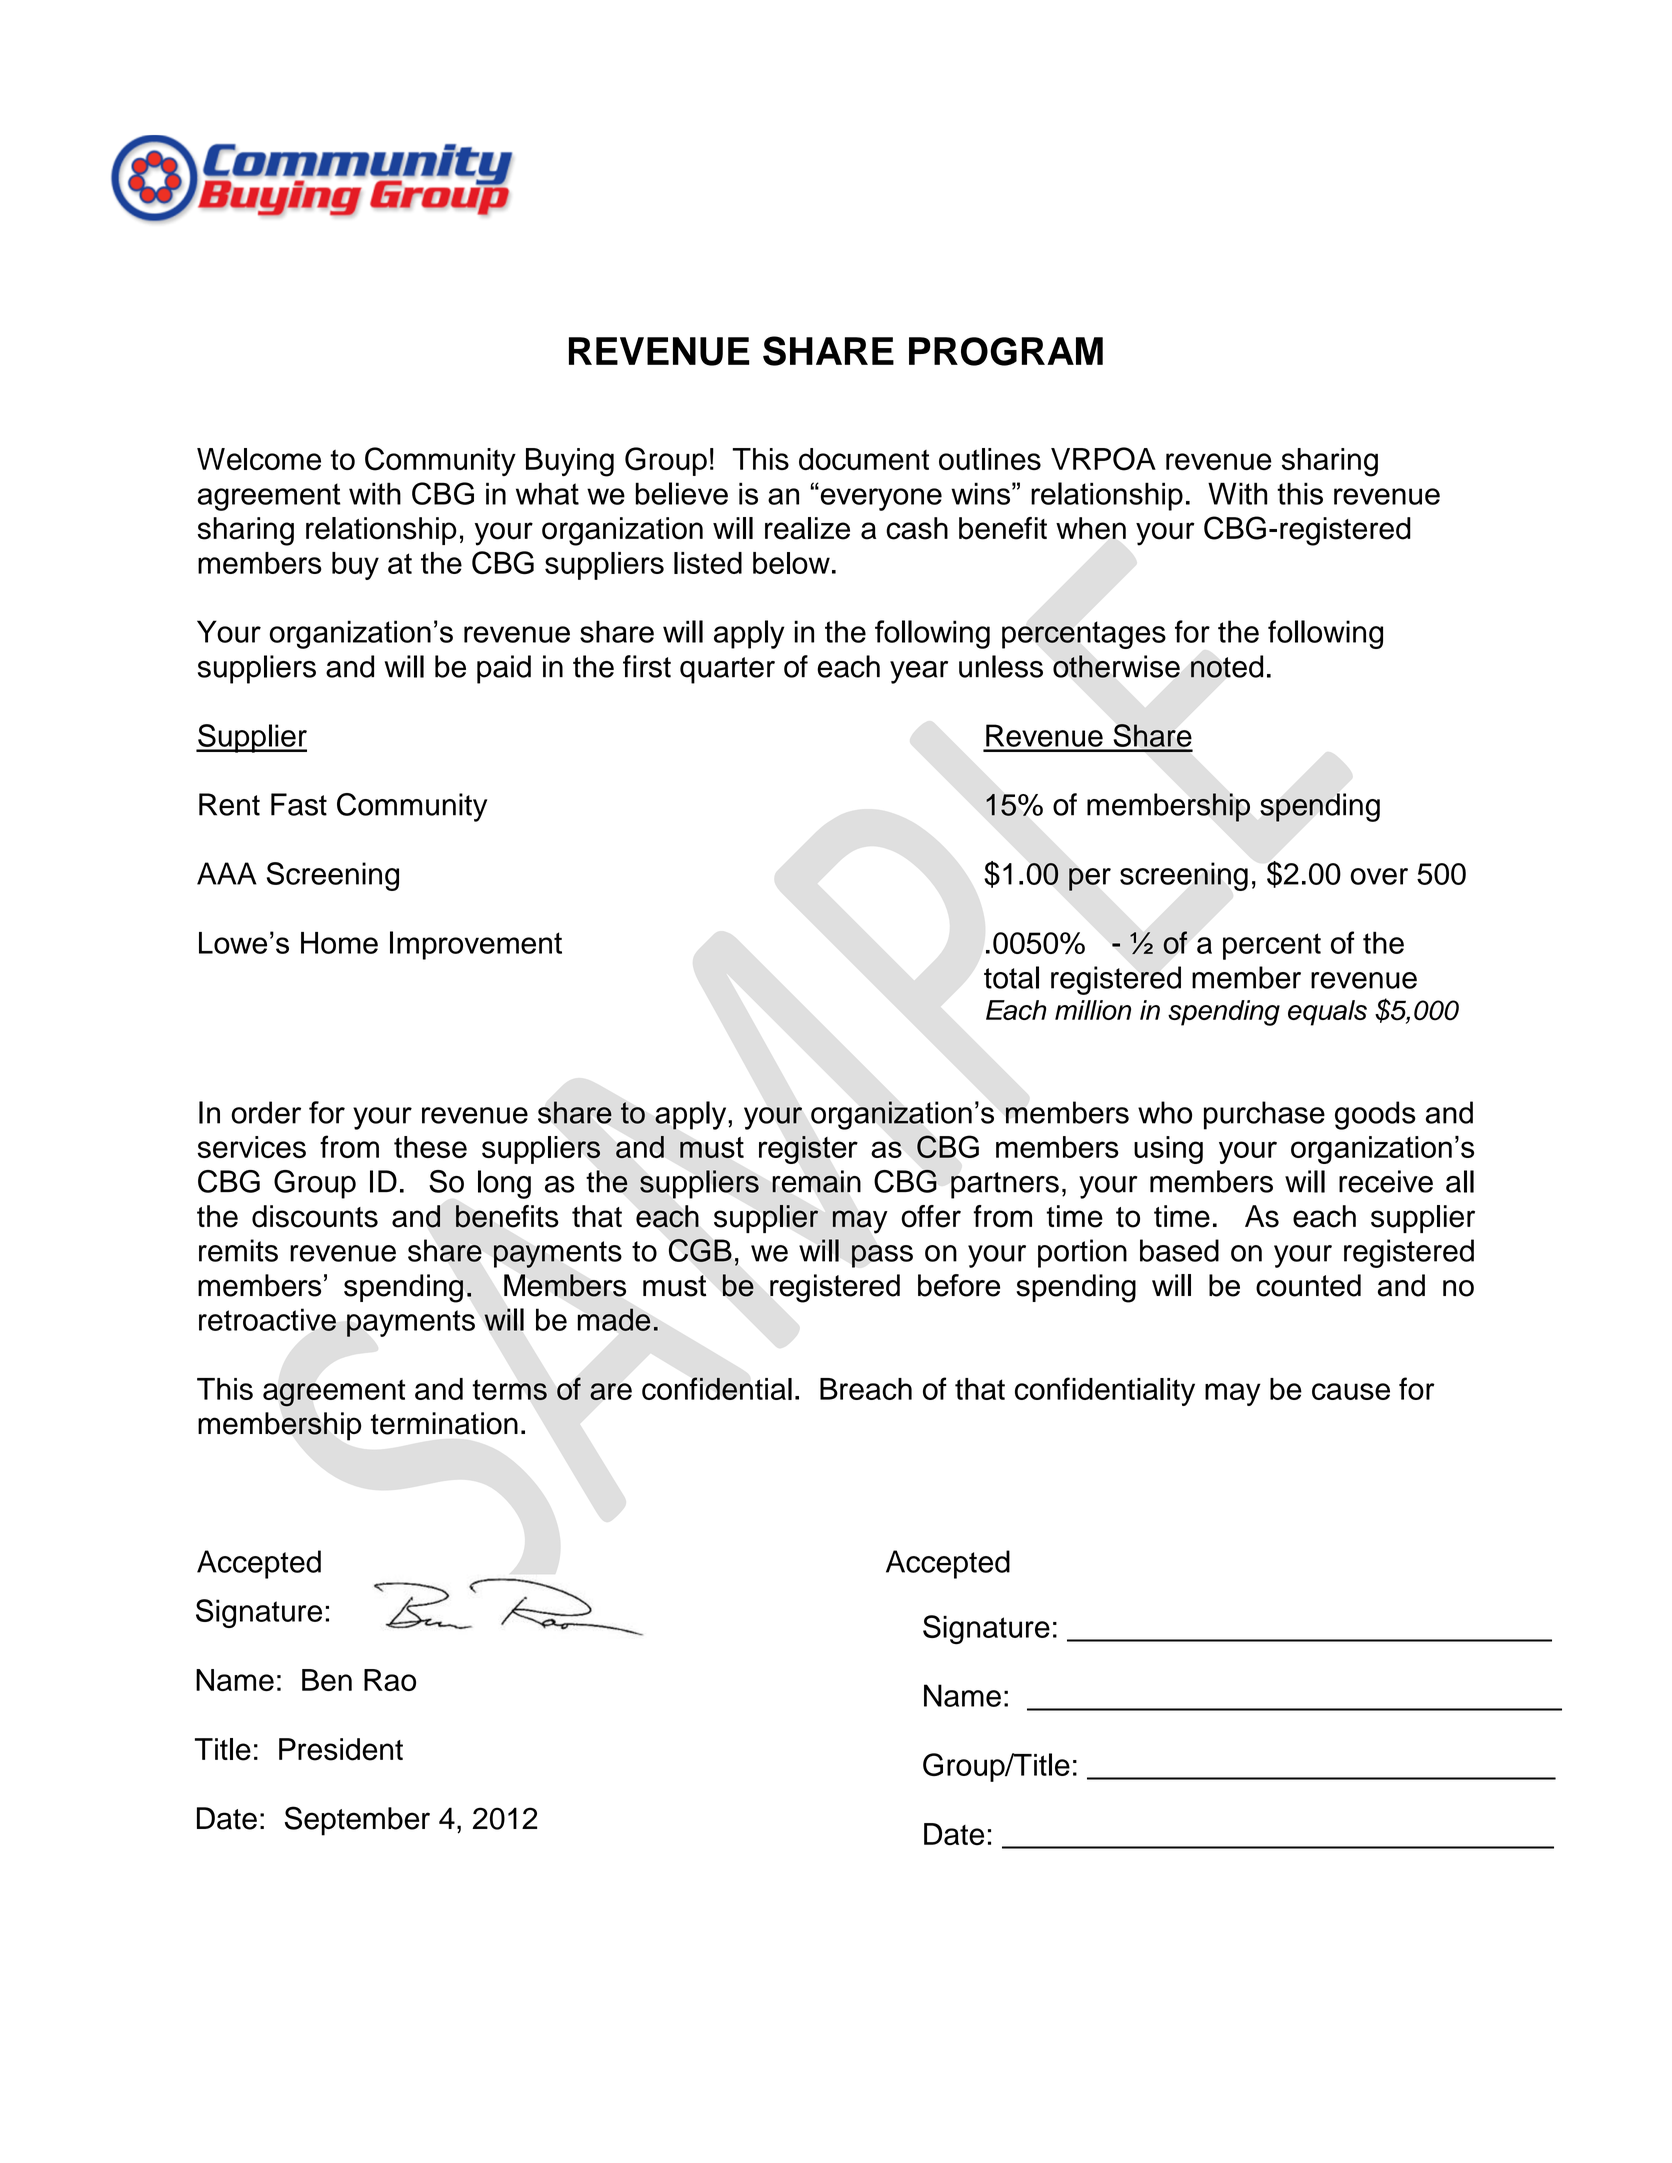 The image size is (1672, 2163). I want to click on pass, so click(882, 1256).
